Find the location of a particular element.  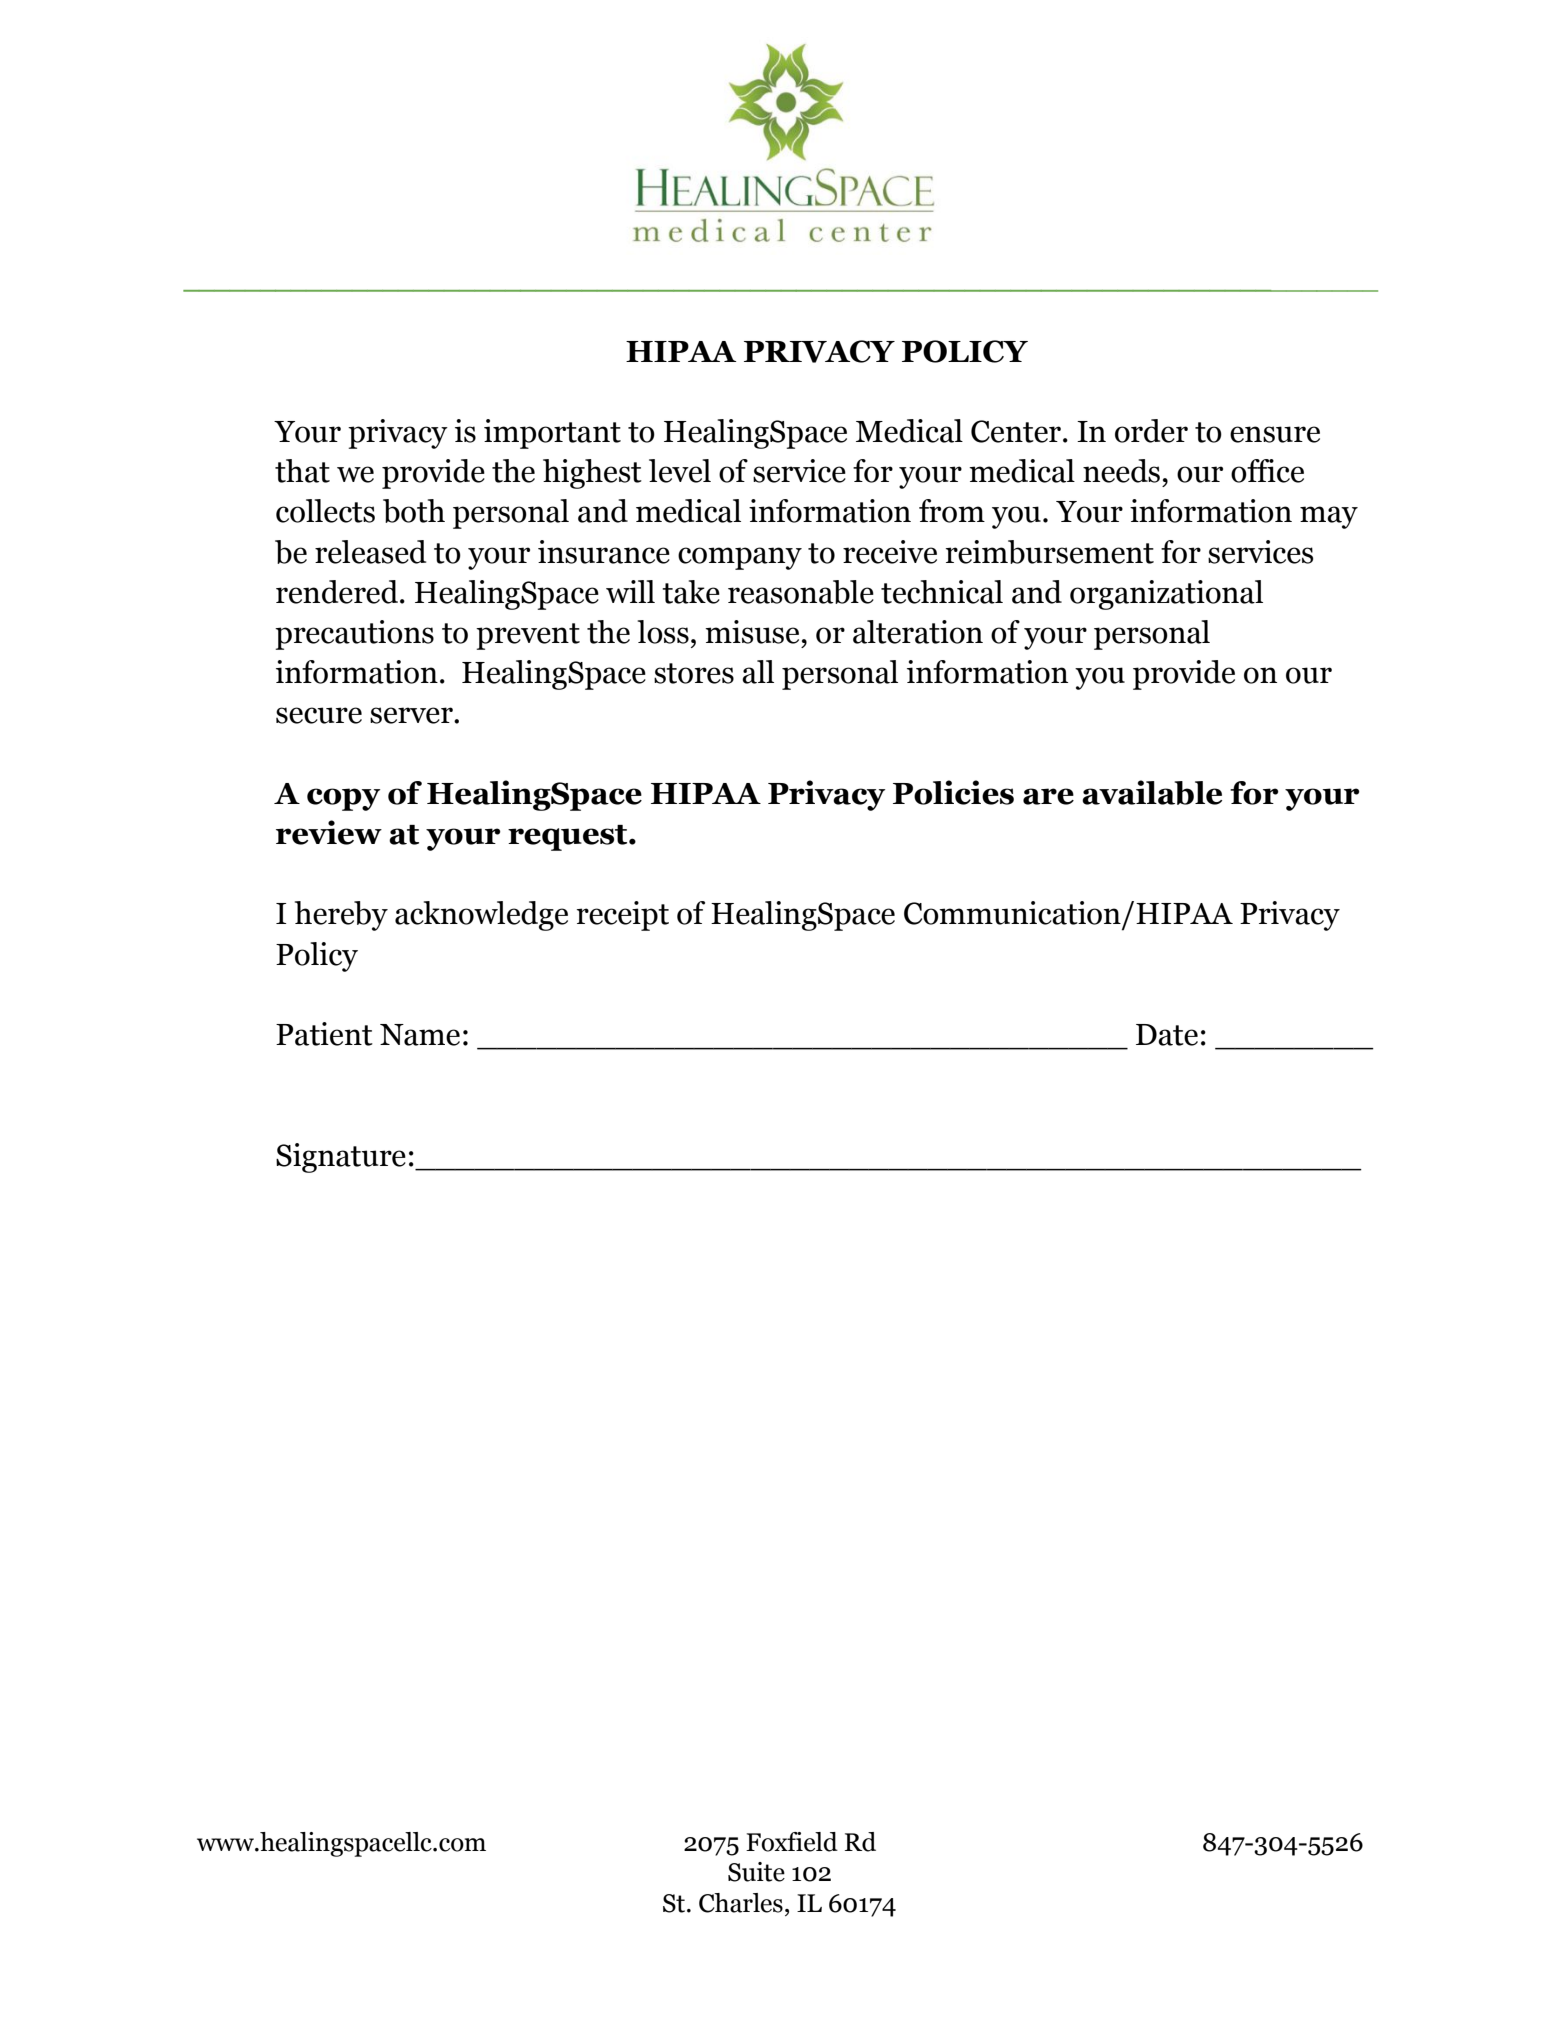

receipt is located at coordinates (623, 916).
